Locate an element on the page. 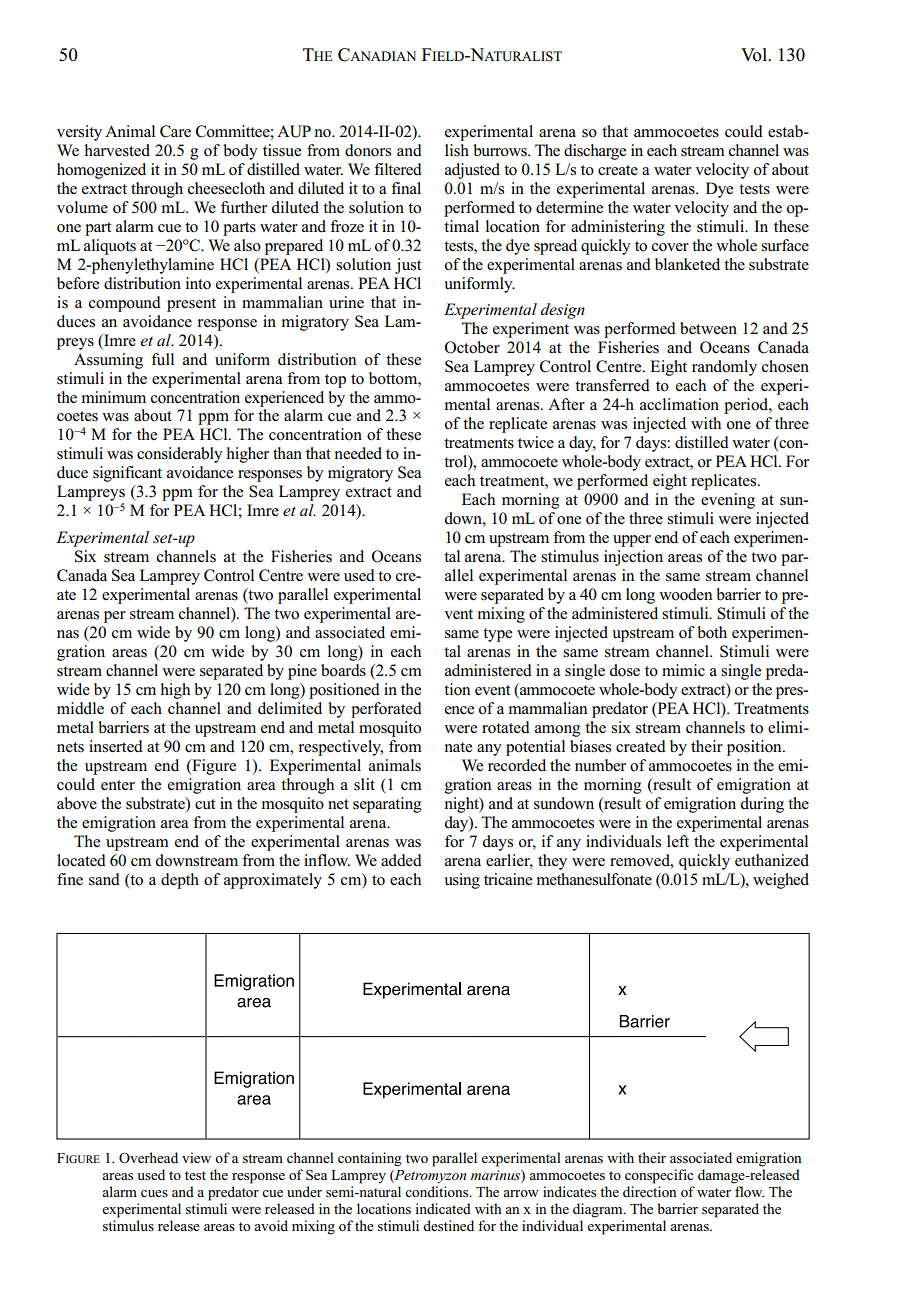 The width and height of the page is (906, 1316). harvested is located at coordinates (117, 150).
